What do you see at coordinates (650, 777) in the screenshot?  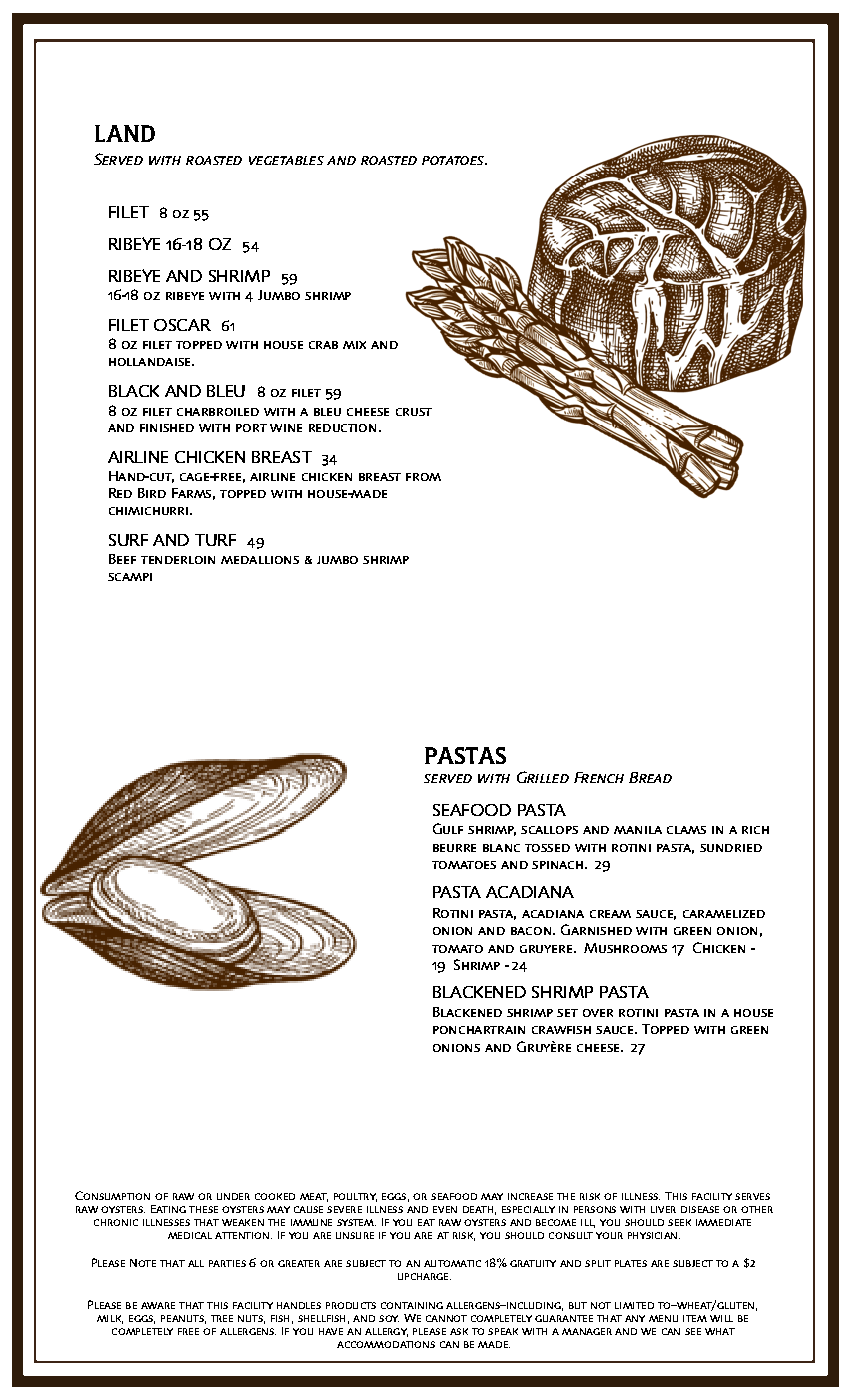 I see `Bread` at bounding box center [650, 777].
